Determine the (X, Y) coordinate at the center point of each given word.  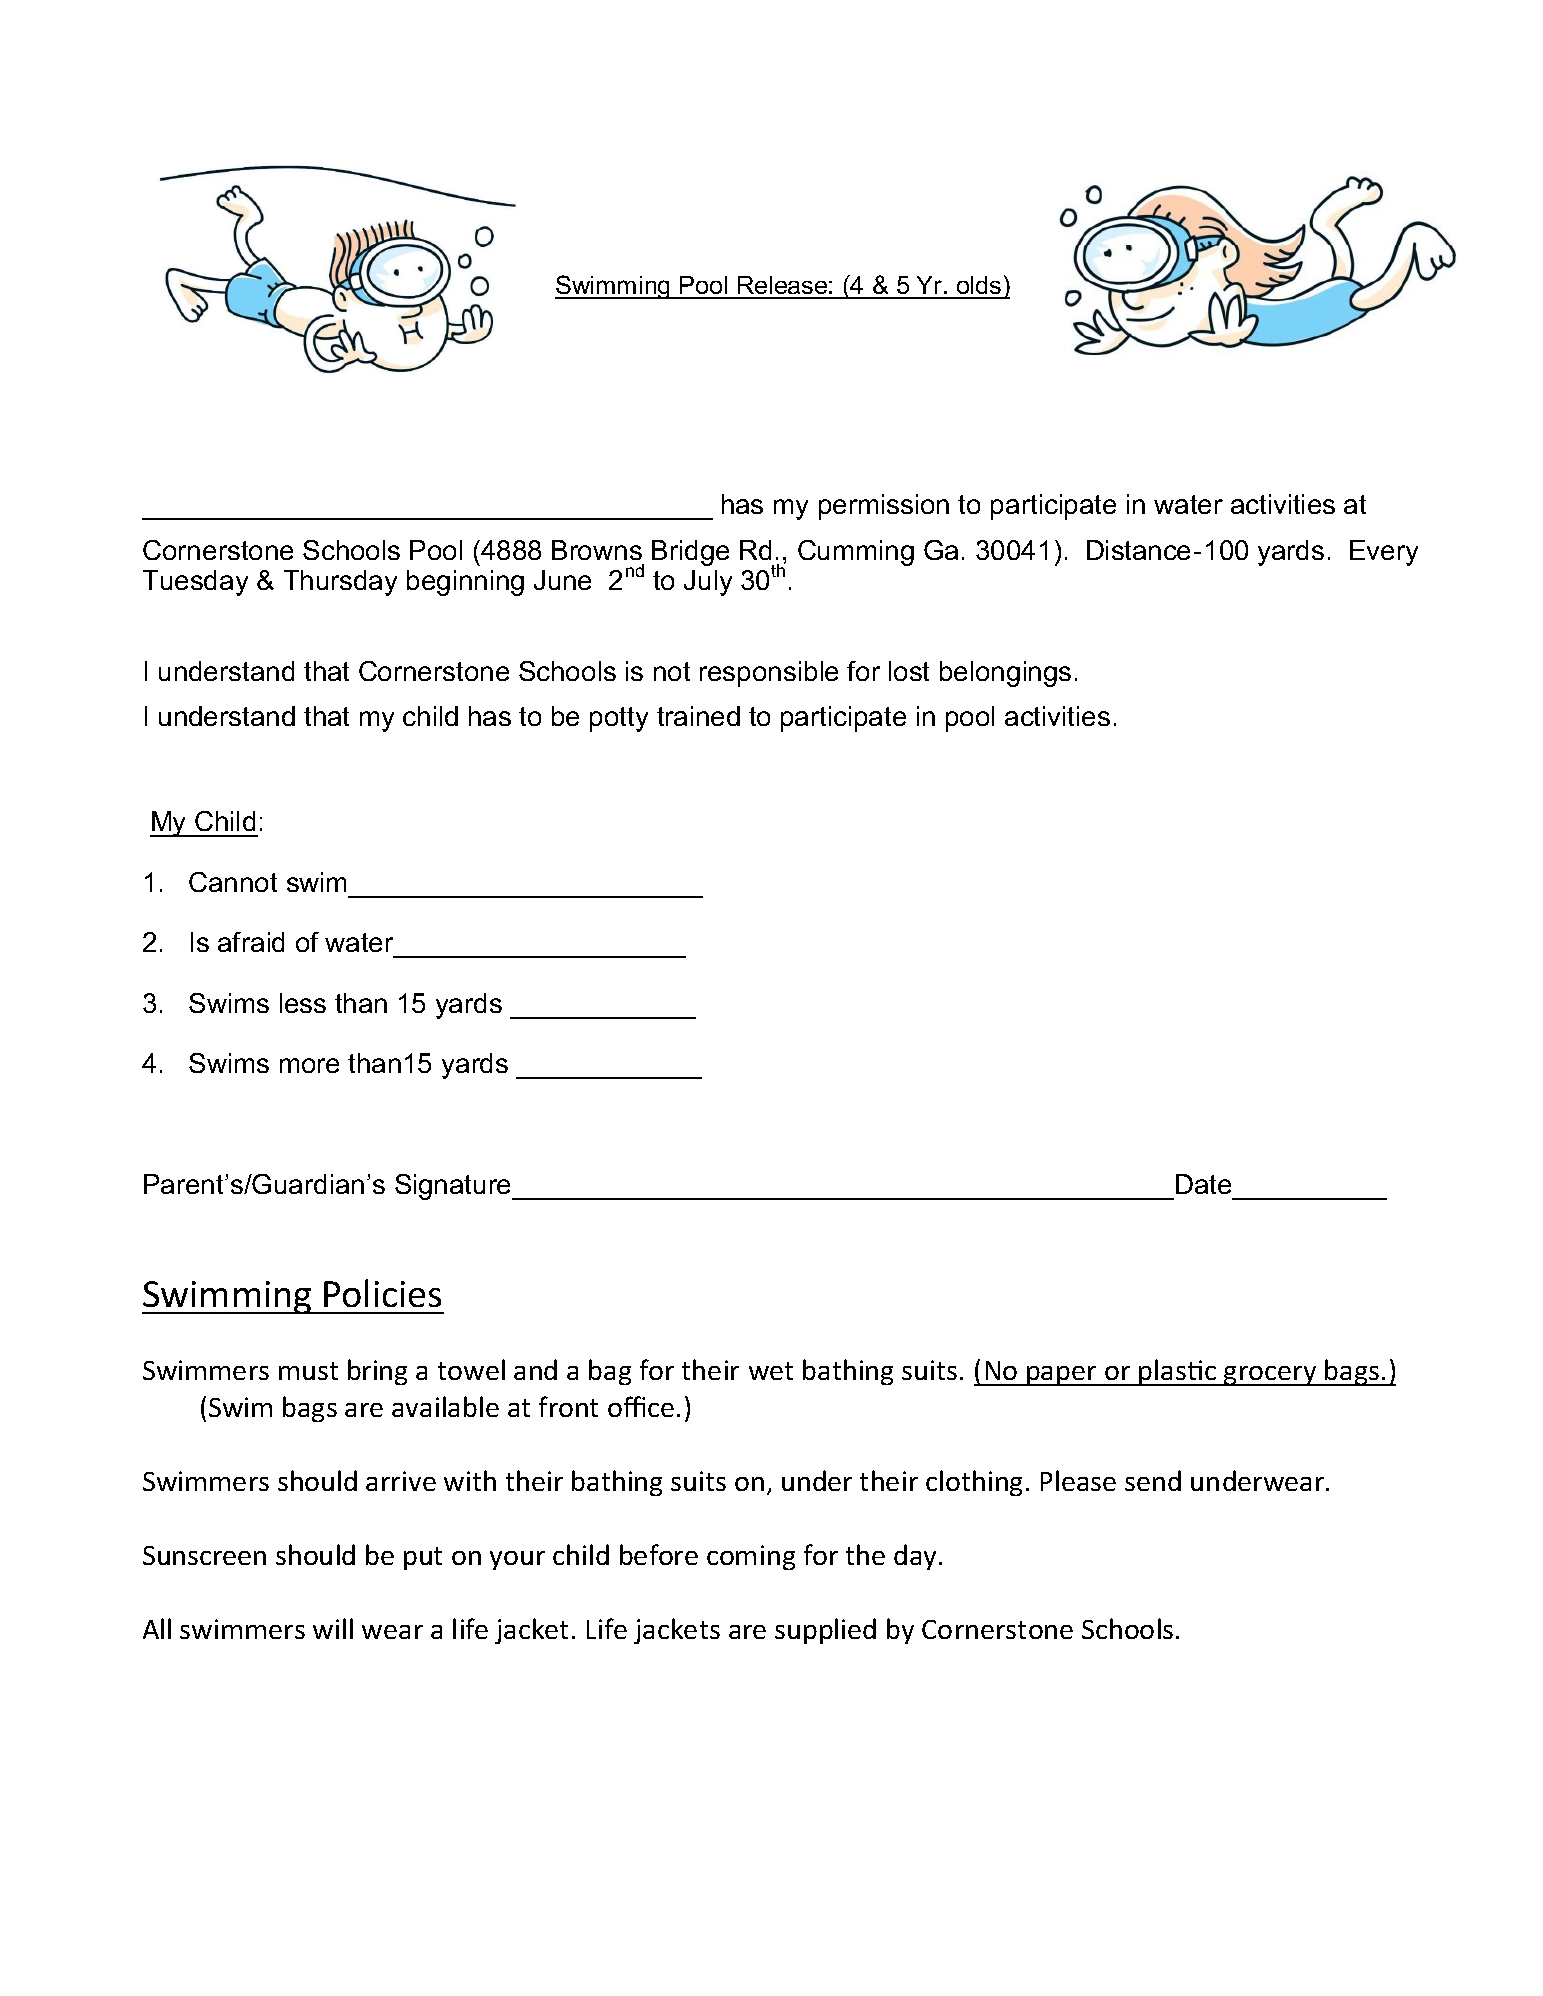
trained (698, 716)
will (333, 1628)
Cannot (233, 882)
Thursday (340, 583)
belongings (1005, 674)
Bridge (690, 553)
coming (751, 1557)
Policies (382, 1293)
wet (771, 1371)
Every (1384, 553)
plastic (1177, 1372)
